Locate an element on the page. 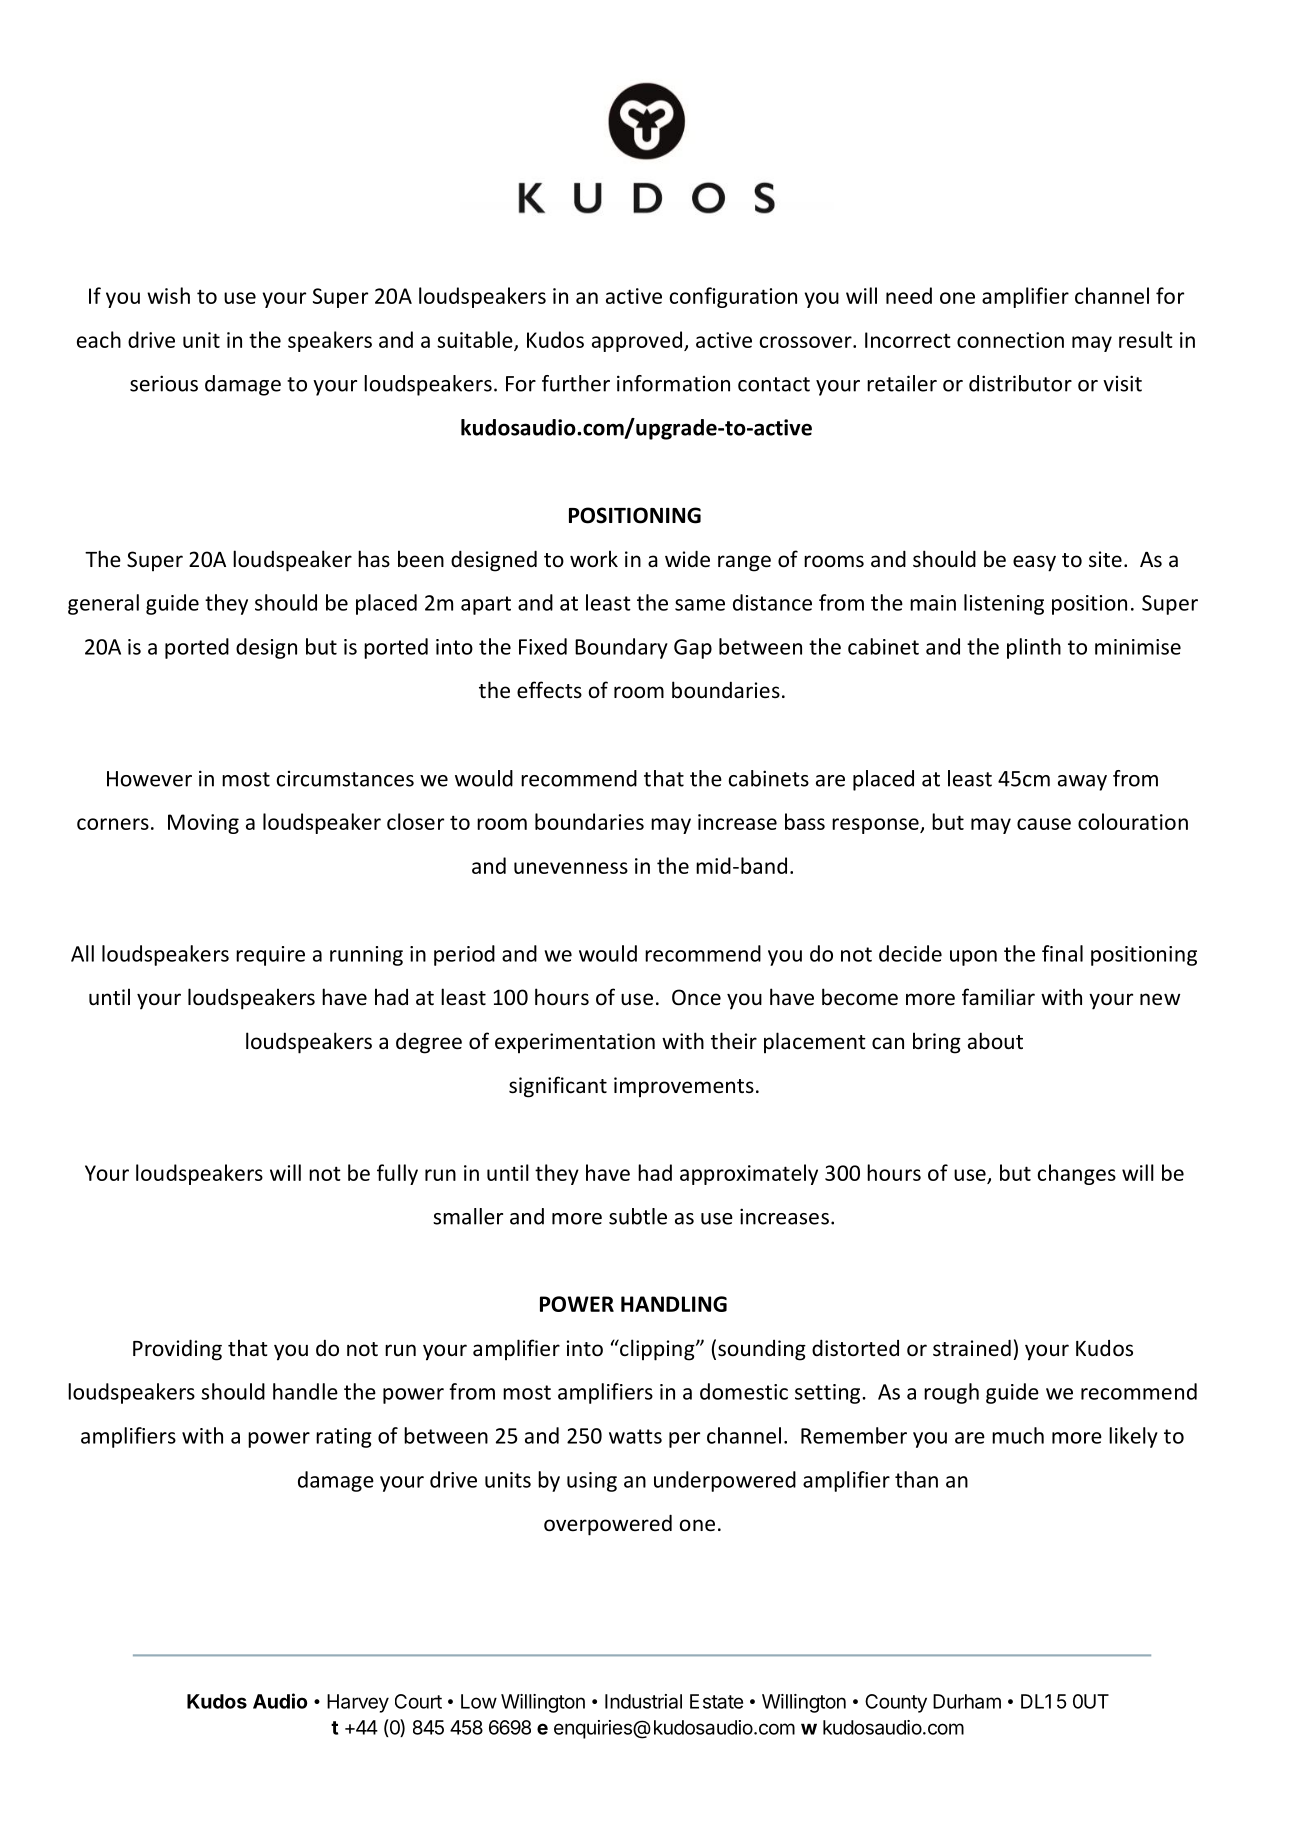 The height and width of the page is (1832, 1295). Harvey is located at coordinates (358, 1703).
